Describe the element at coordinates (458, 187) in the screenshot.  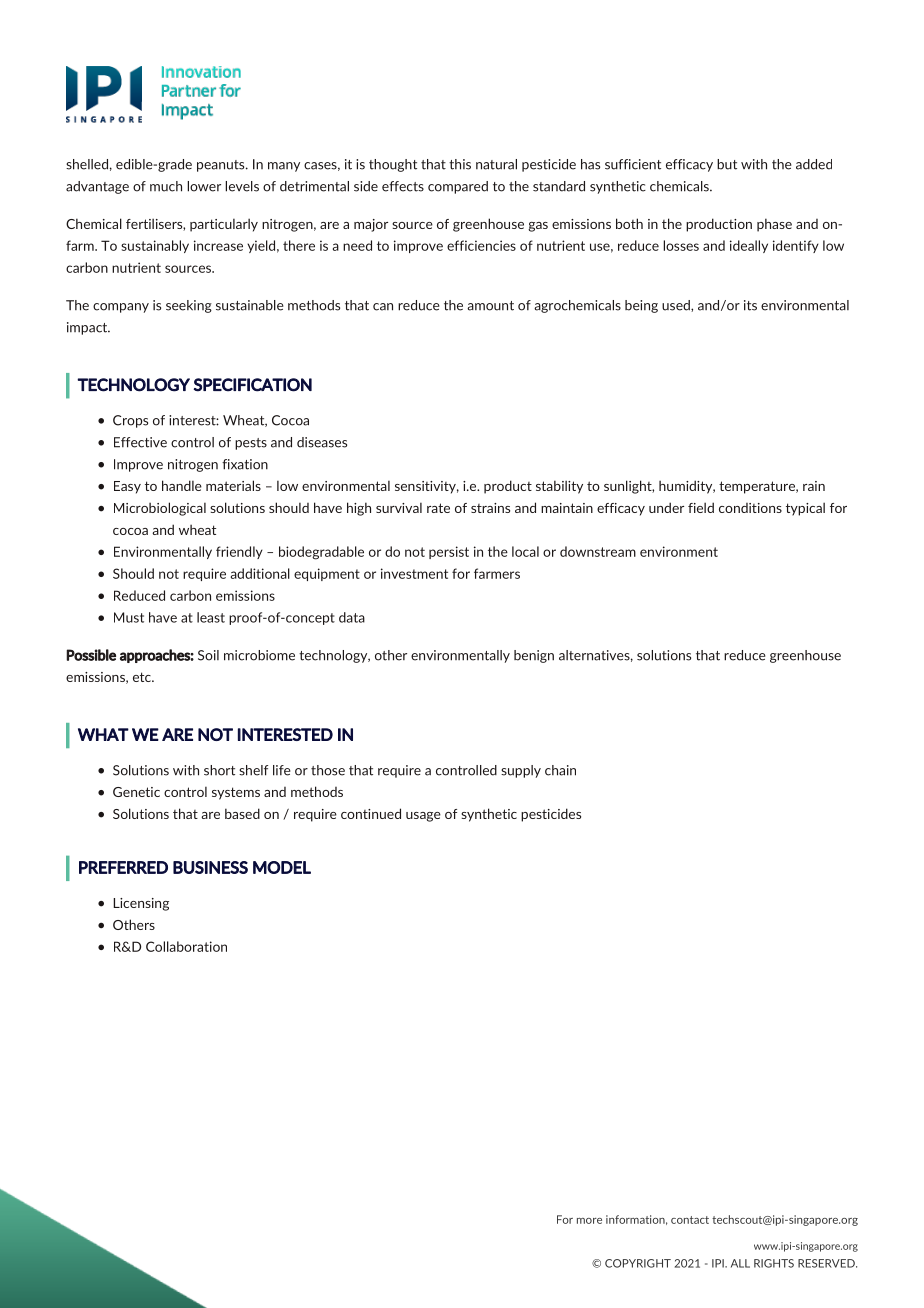
I see `compared` at that location.
